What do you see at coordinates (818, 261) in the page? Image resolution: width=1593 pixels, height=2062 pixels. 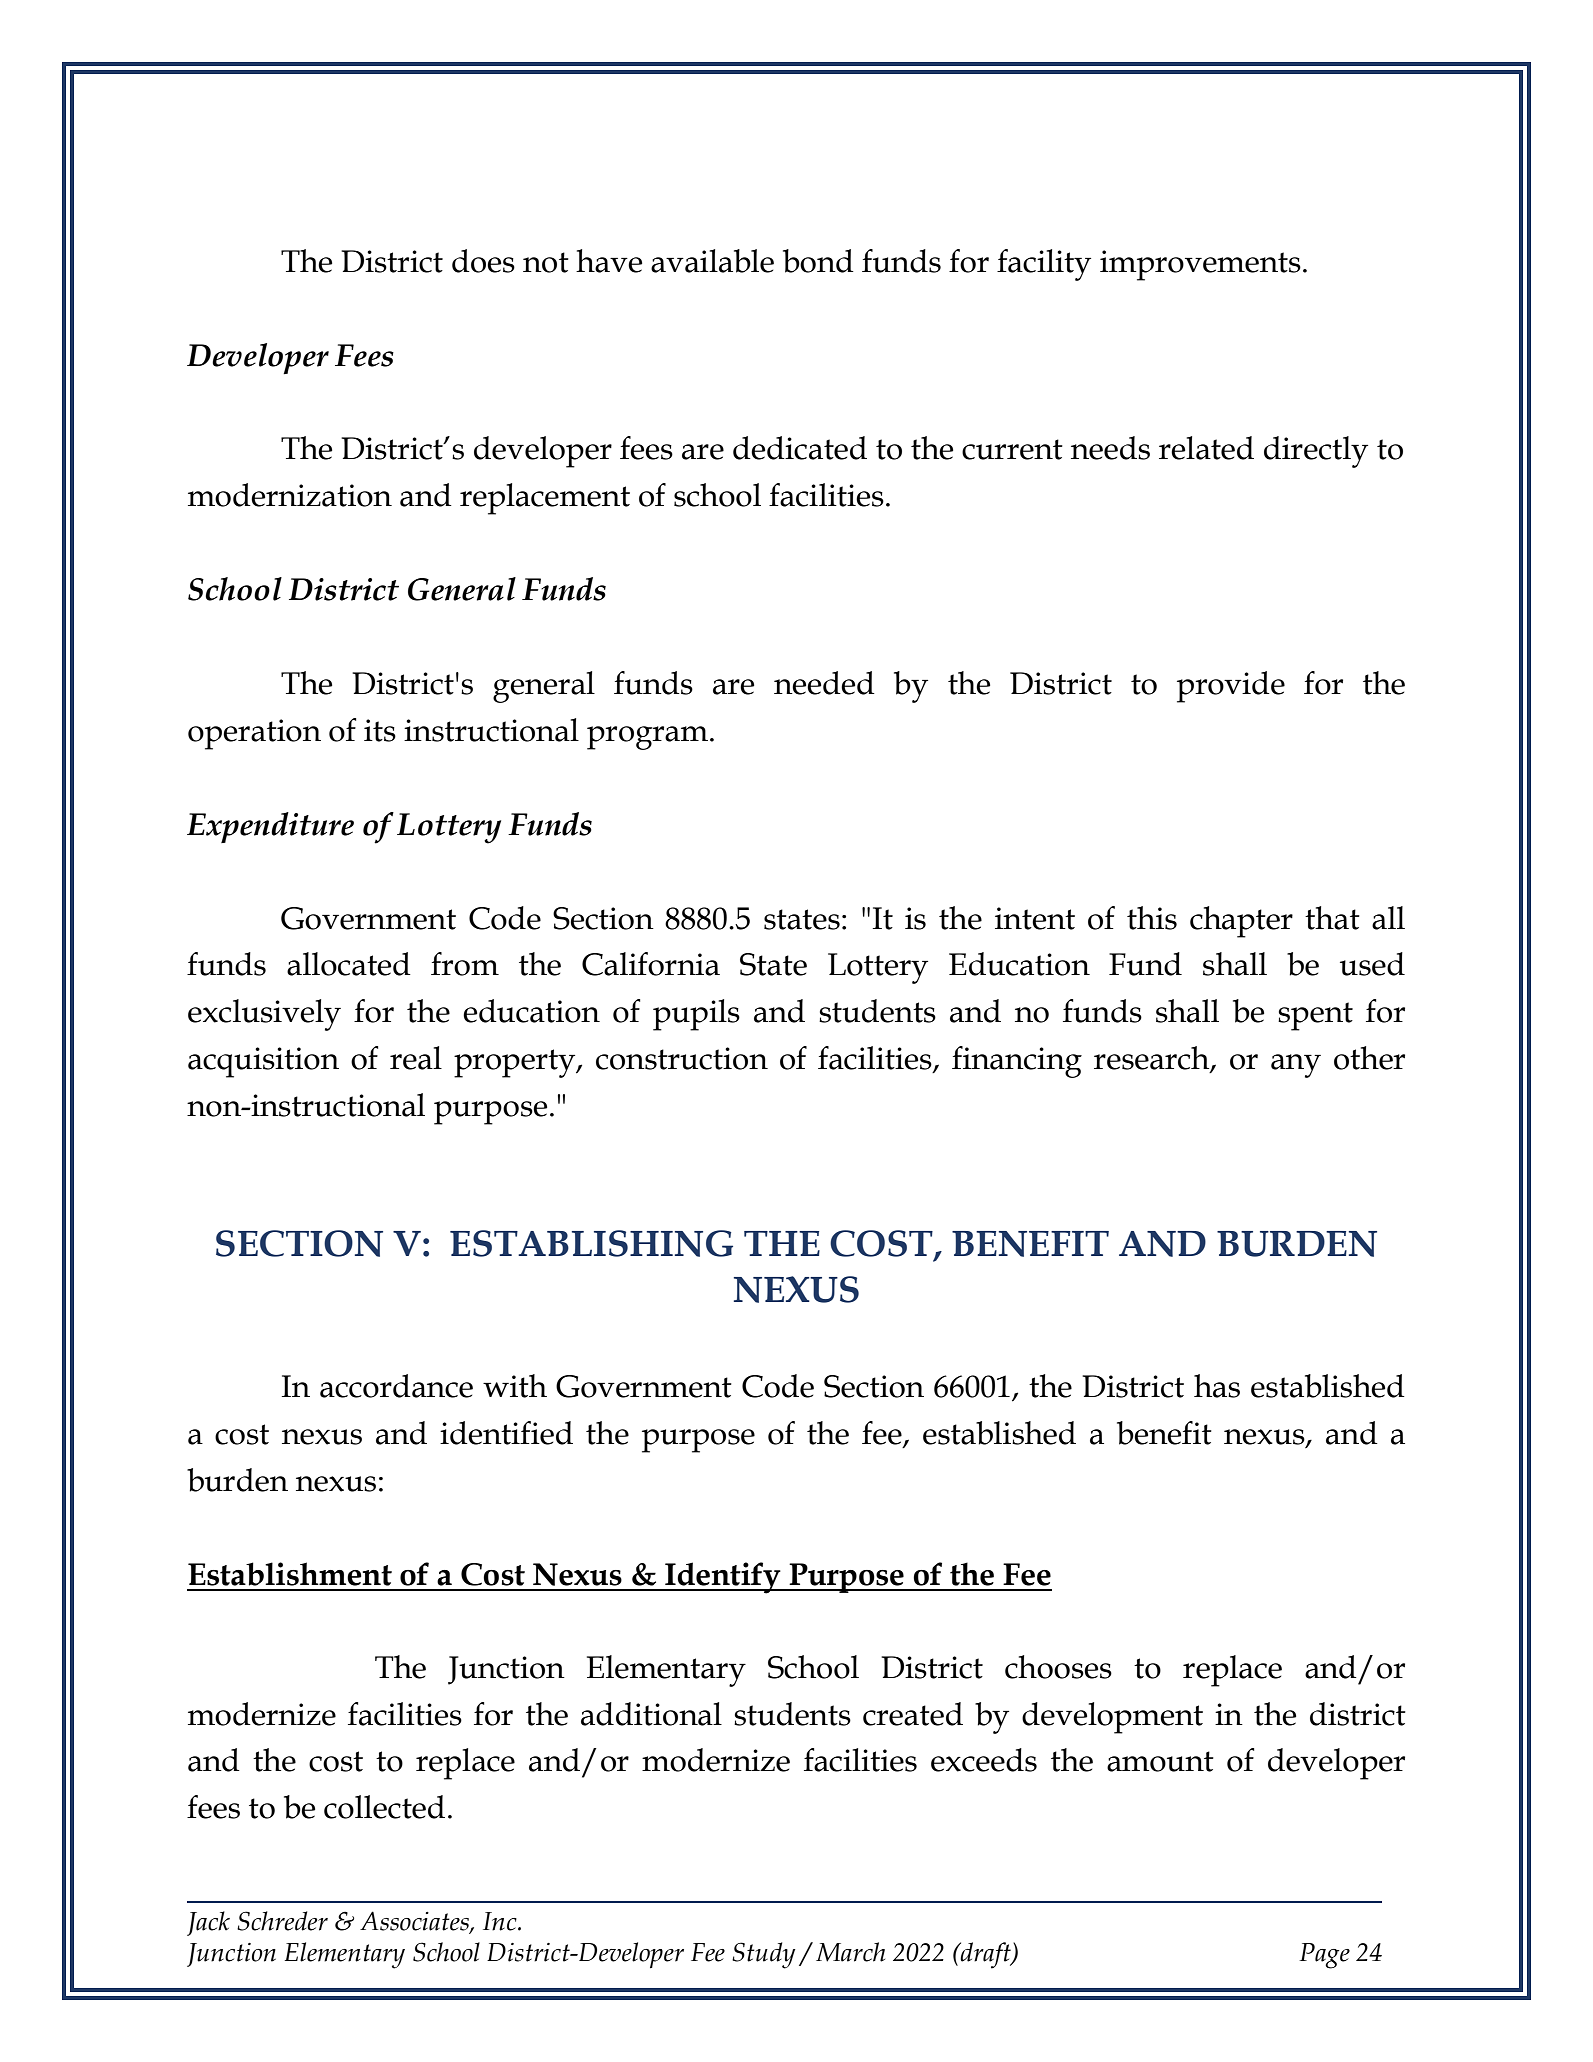 I see `bond` at bounding box center [818, 261].
